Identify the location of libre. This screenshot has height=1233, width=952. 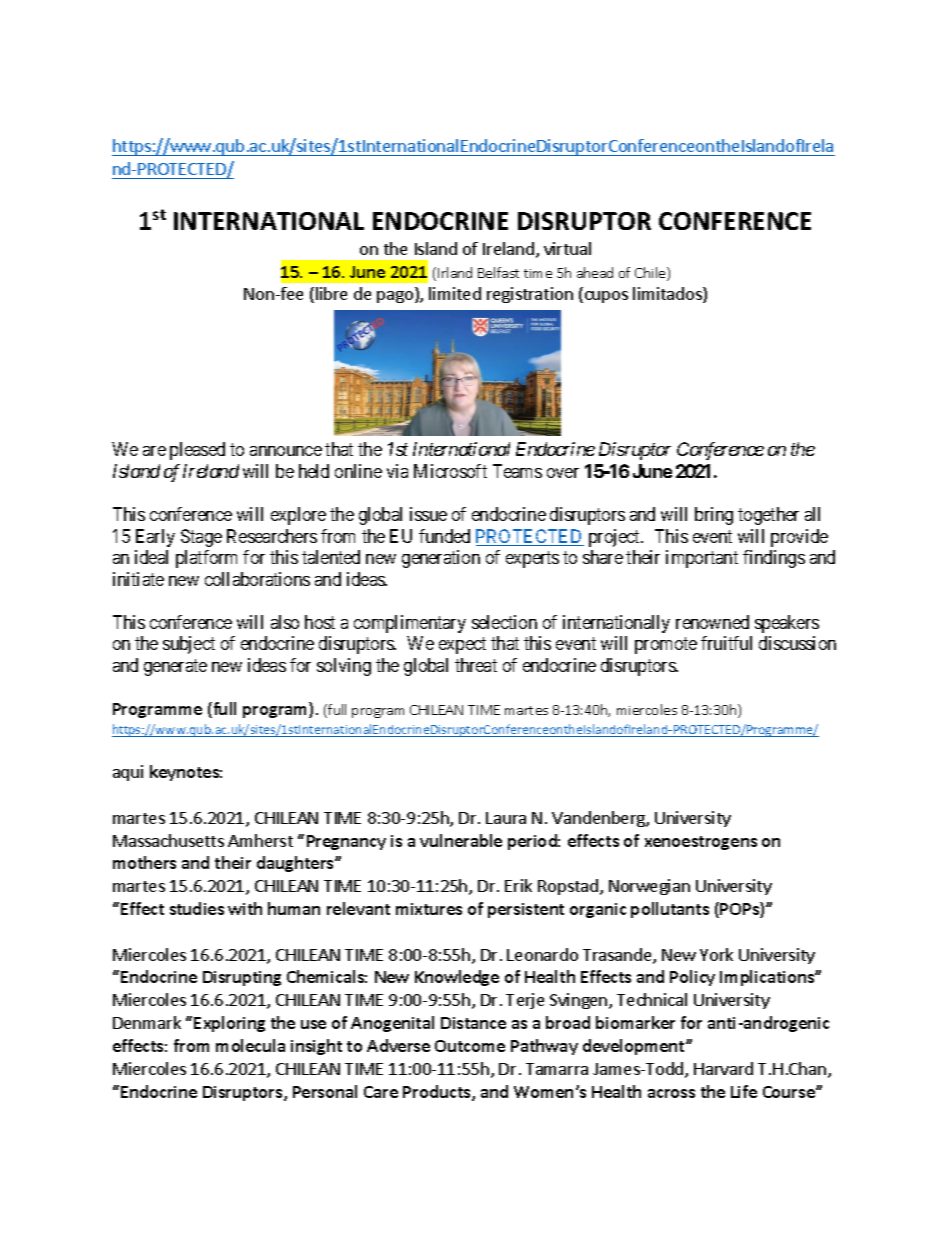
(331, 293).
